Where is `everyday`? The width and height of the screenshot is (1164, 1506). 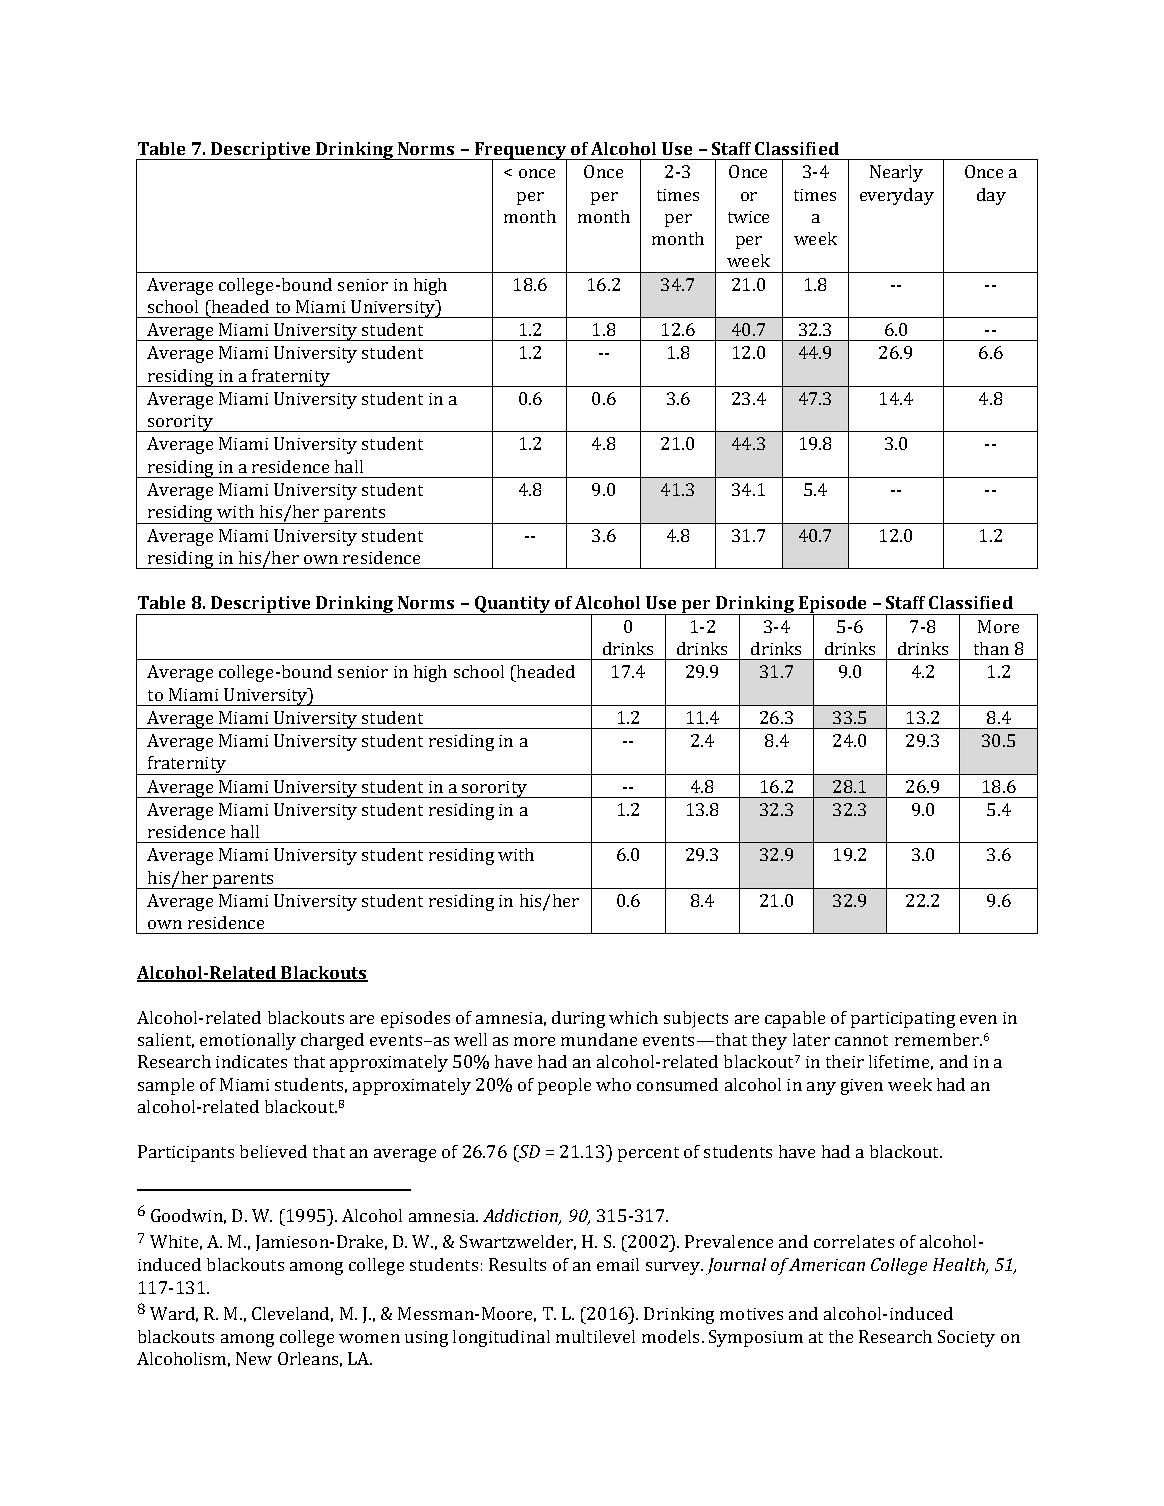 everyday is located at coordinates (897, 196).
